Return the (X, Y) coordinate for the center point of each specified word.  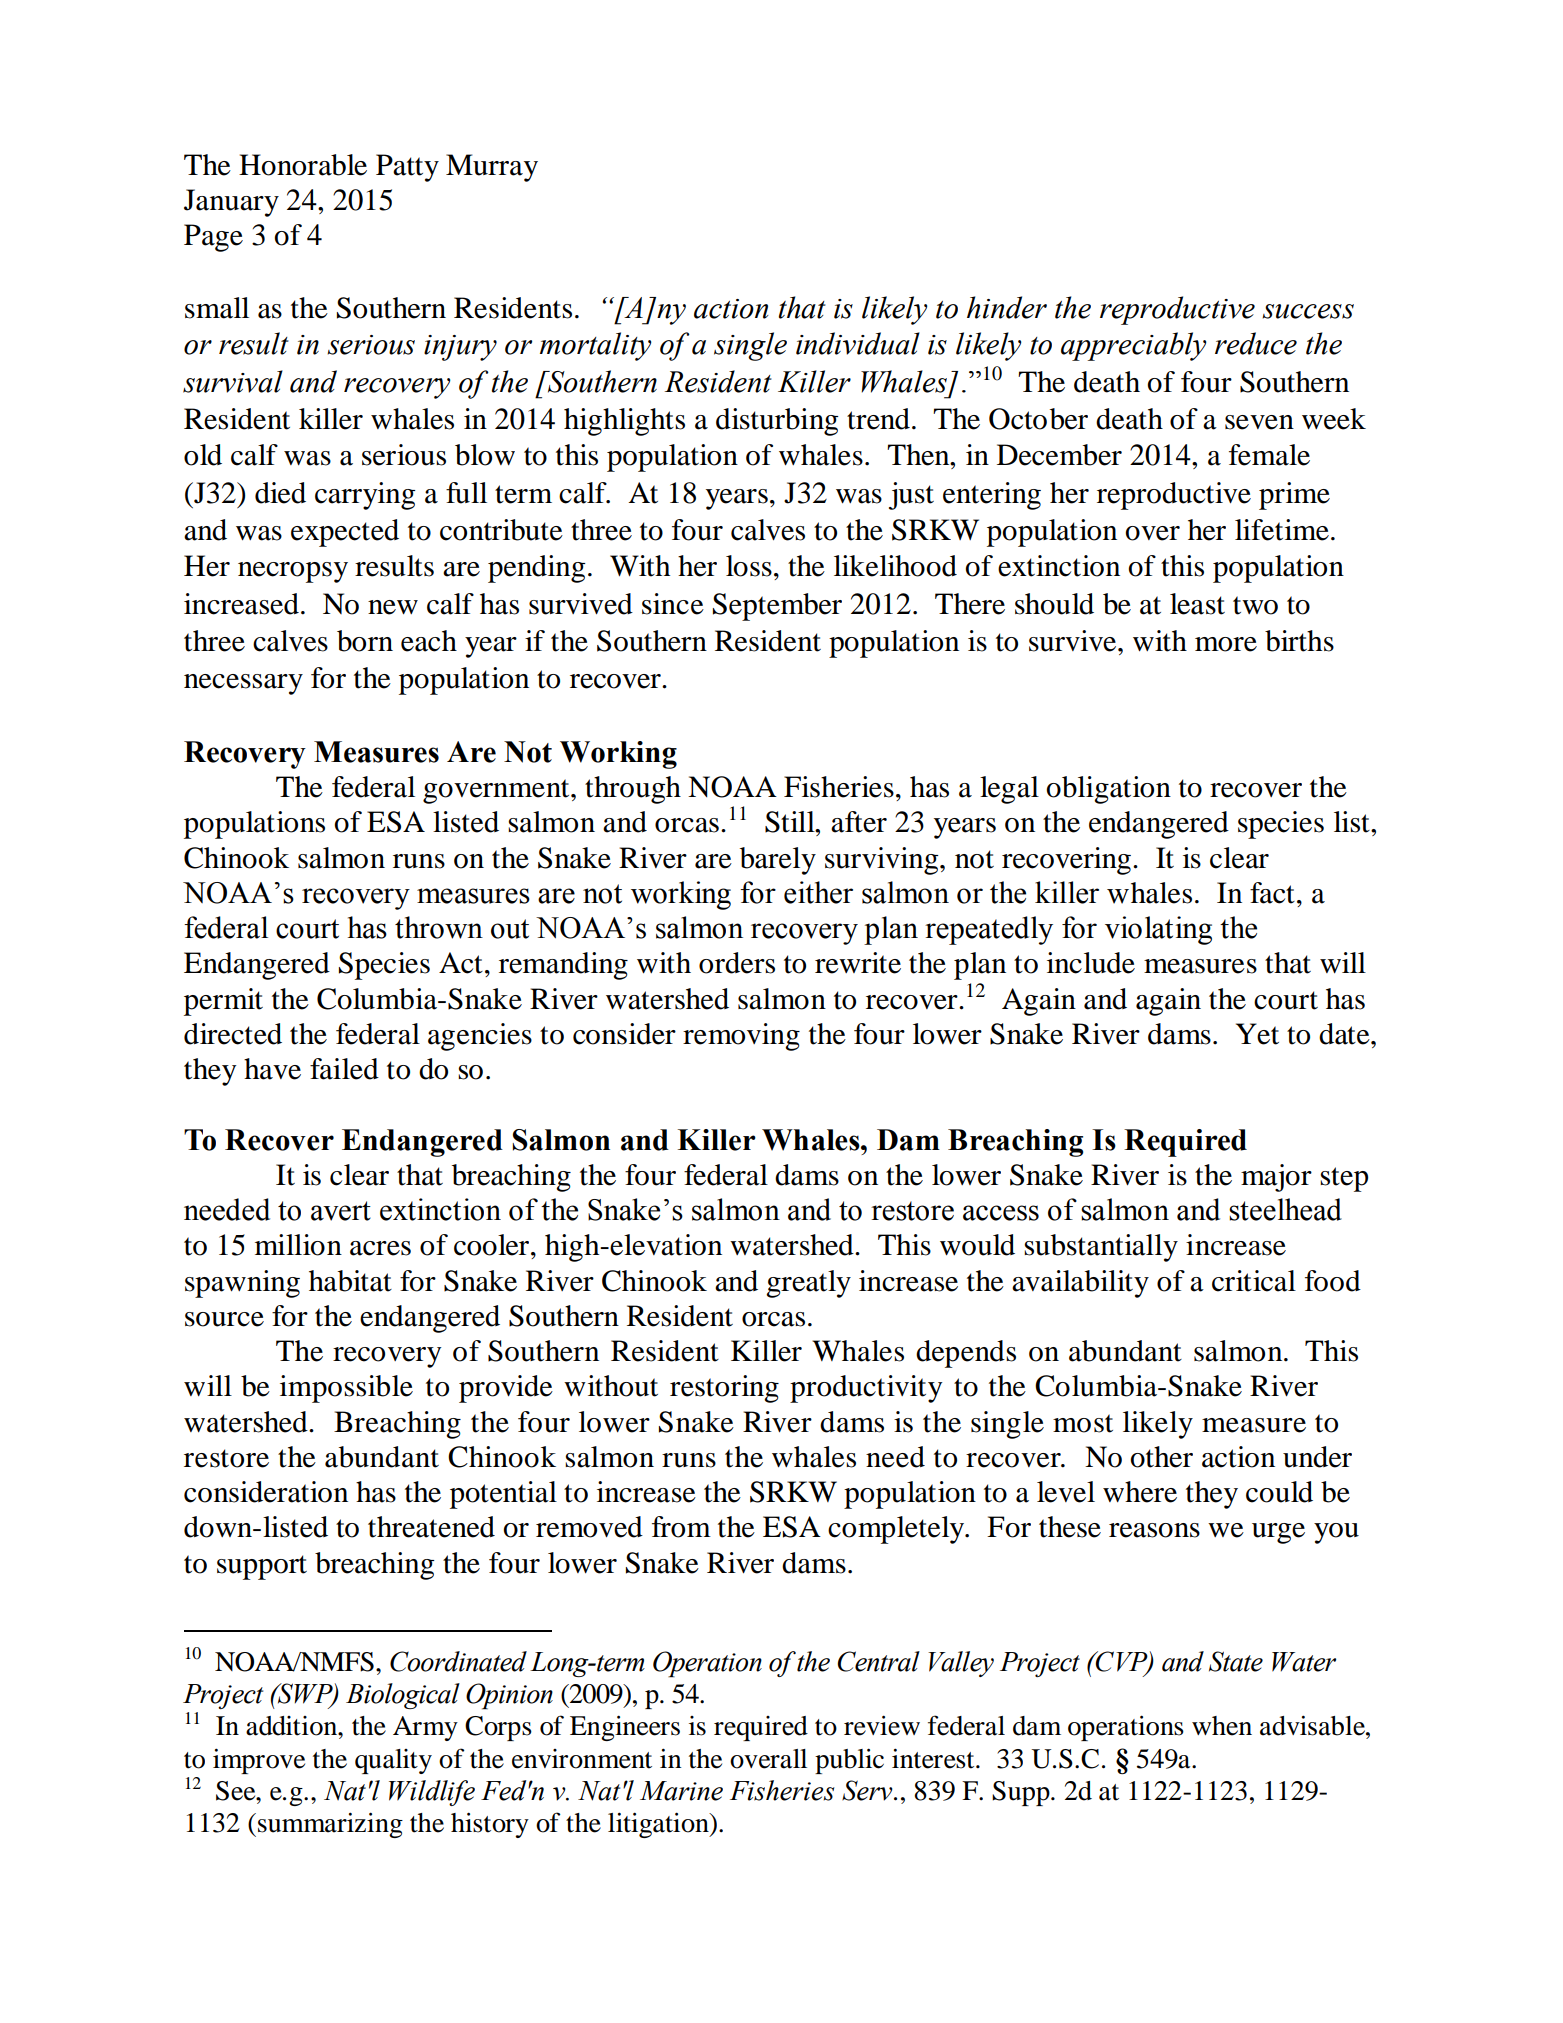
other (1162, 1457)
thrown (439, 927)
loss (749, 566)
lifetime (1282, 530)
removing (741, 1037)
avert (341, 1211)
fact (1272, 893)
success (1308, 311)
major (1276, 1178)
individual (858, 343)
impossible (346, 1389)
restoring (724, 1389)
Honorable (303, 165)
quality (393, 1761)
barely (778, 861)
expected (345, 533)
